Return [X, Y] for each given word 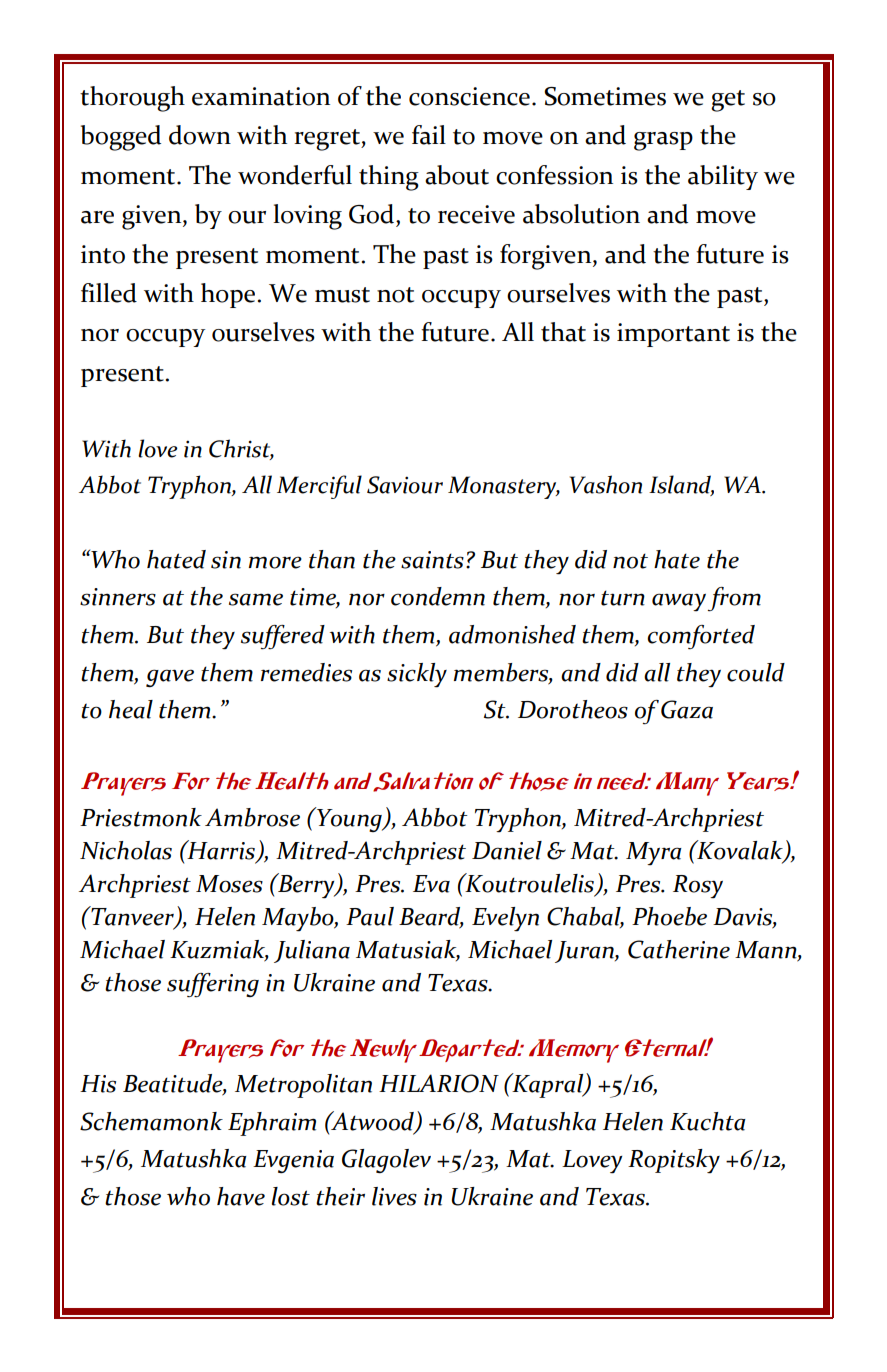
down [200, 135]
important [673, 335]
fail [429, 135]
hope [228, 295]
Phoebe [669, 916]
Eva [431, 884]
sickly [417, 675]
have [241, 1196]
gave [170, 678]
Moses [229, 884]
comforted [701, 637]
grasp [663, 141]
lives [394, 1196]
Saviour [405, 485]
